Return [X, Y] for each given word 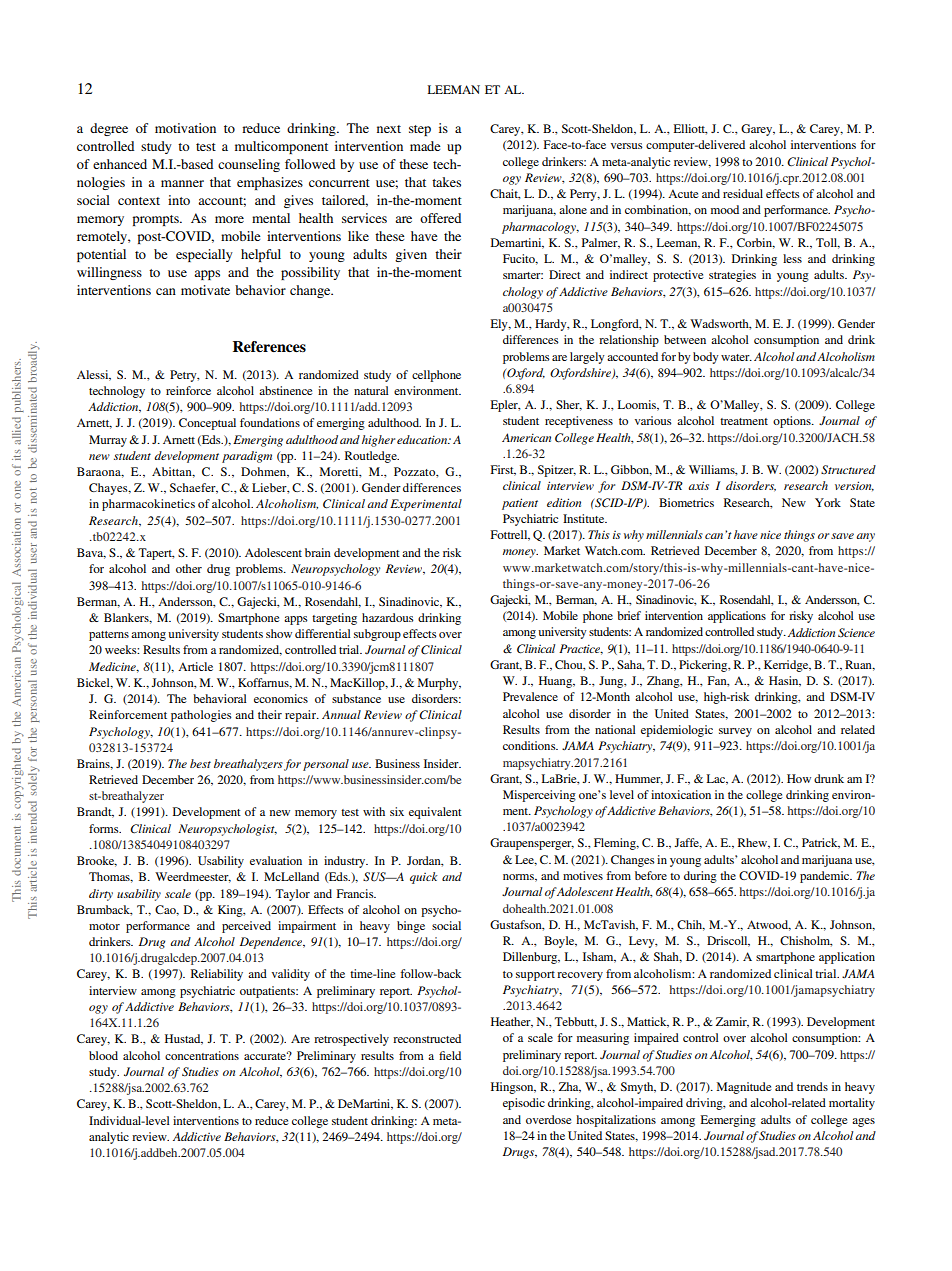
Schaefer [194, 488]
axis [698, 485]
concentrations [202, 1055]
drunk [829, 778]
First [503, 470]
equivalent [435, 813]
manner [182, 183]
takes [446, 182]
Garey [758, 130]
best [200, 763]
